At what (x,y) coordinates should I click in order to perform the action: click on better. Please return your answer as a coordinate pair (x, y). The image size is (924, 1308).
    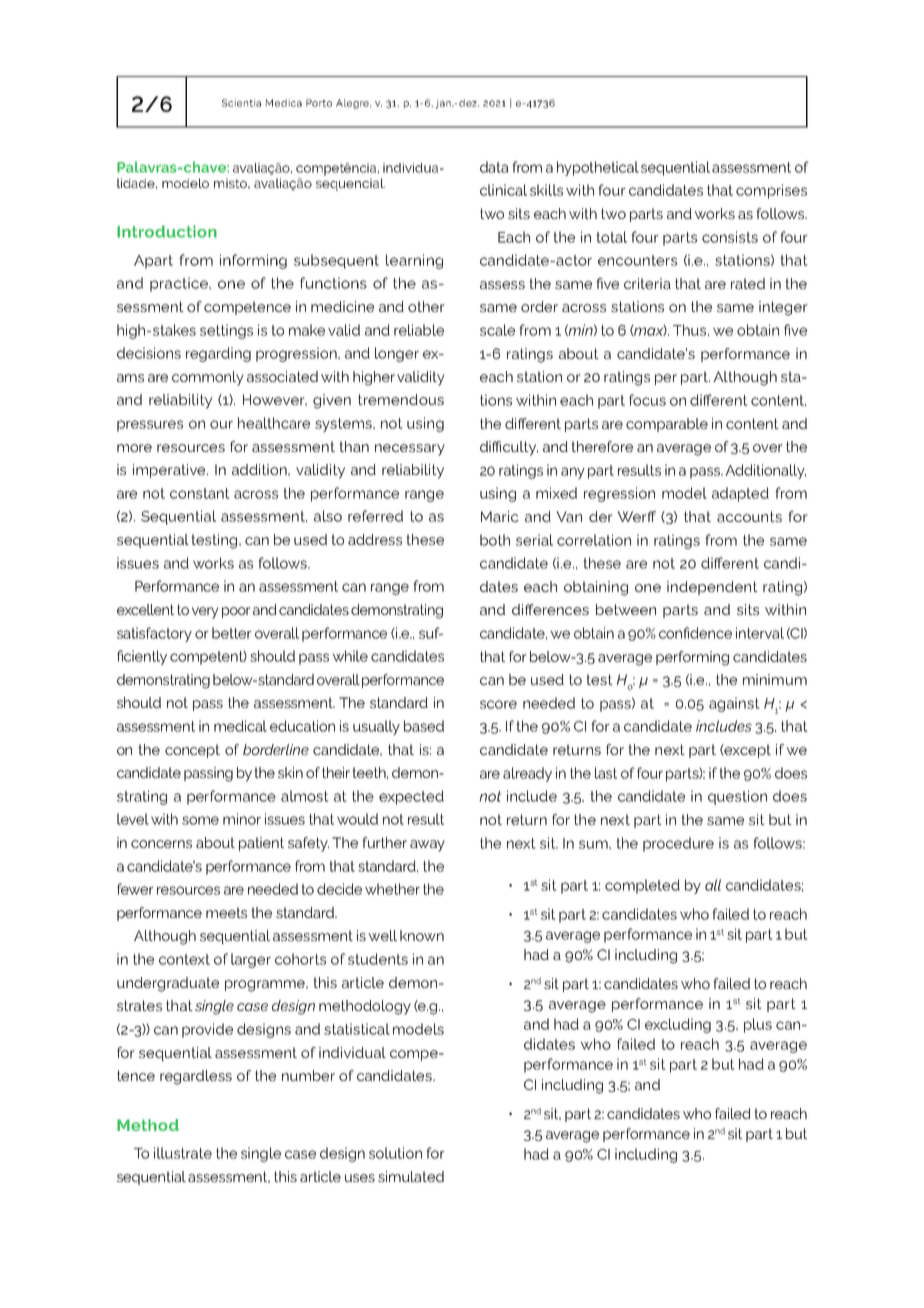
    Looking at the image, I should click on (232, 633).
